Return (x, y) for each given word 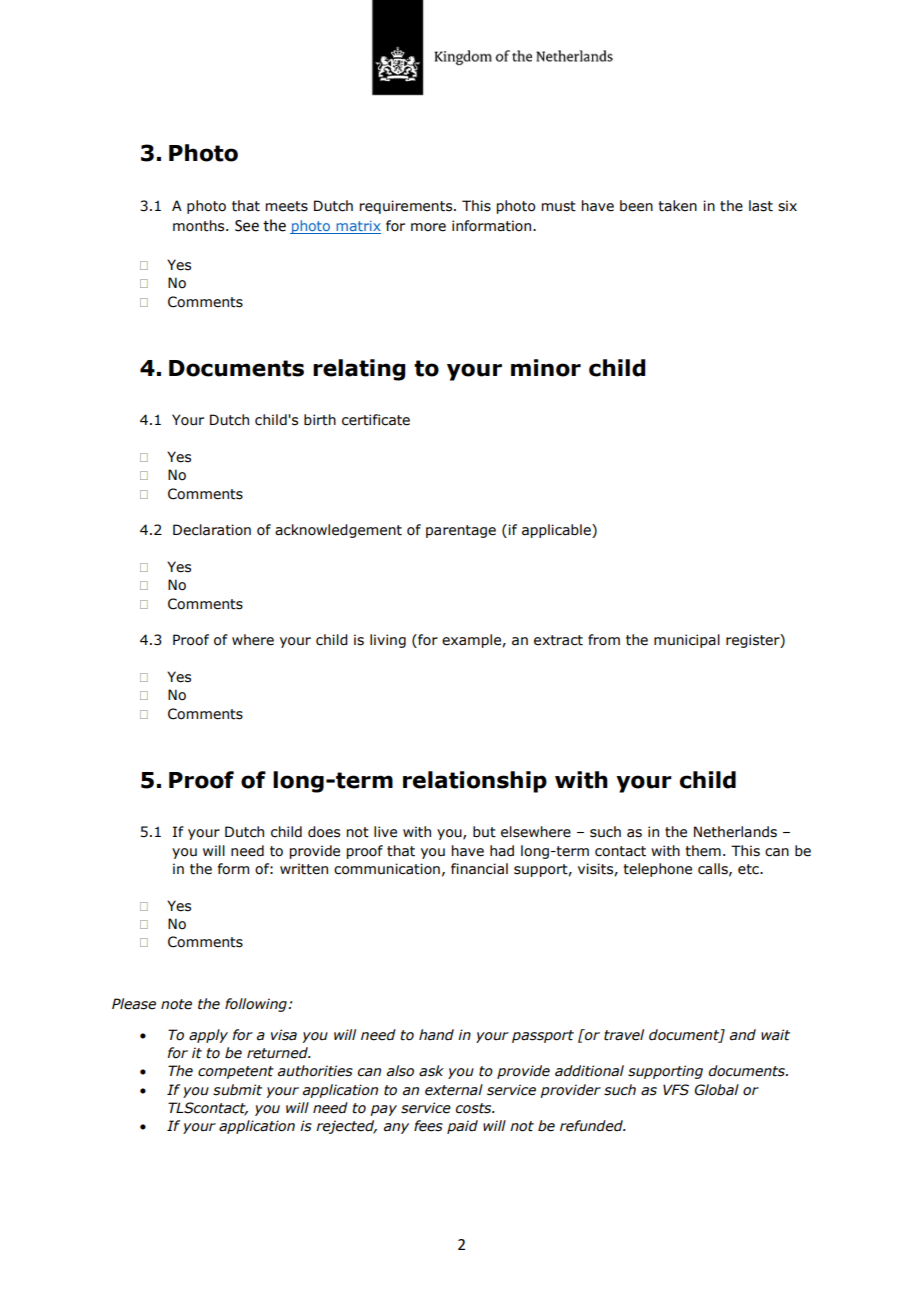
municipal (687, 641)
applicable (557, 531)
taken (677, 206)
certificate (376, 420)
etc (749, 869)
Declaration (212, 530)
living (388, 641)
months (200, 226)
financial (479, 869)
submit (237, 1090)
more (428, 227)
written (304, 869)
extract (558, 640)
